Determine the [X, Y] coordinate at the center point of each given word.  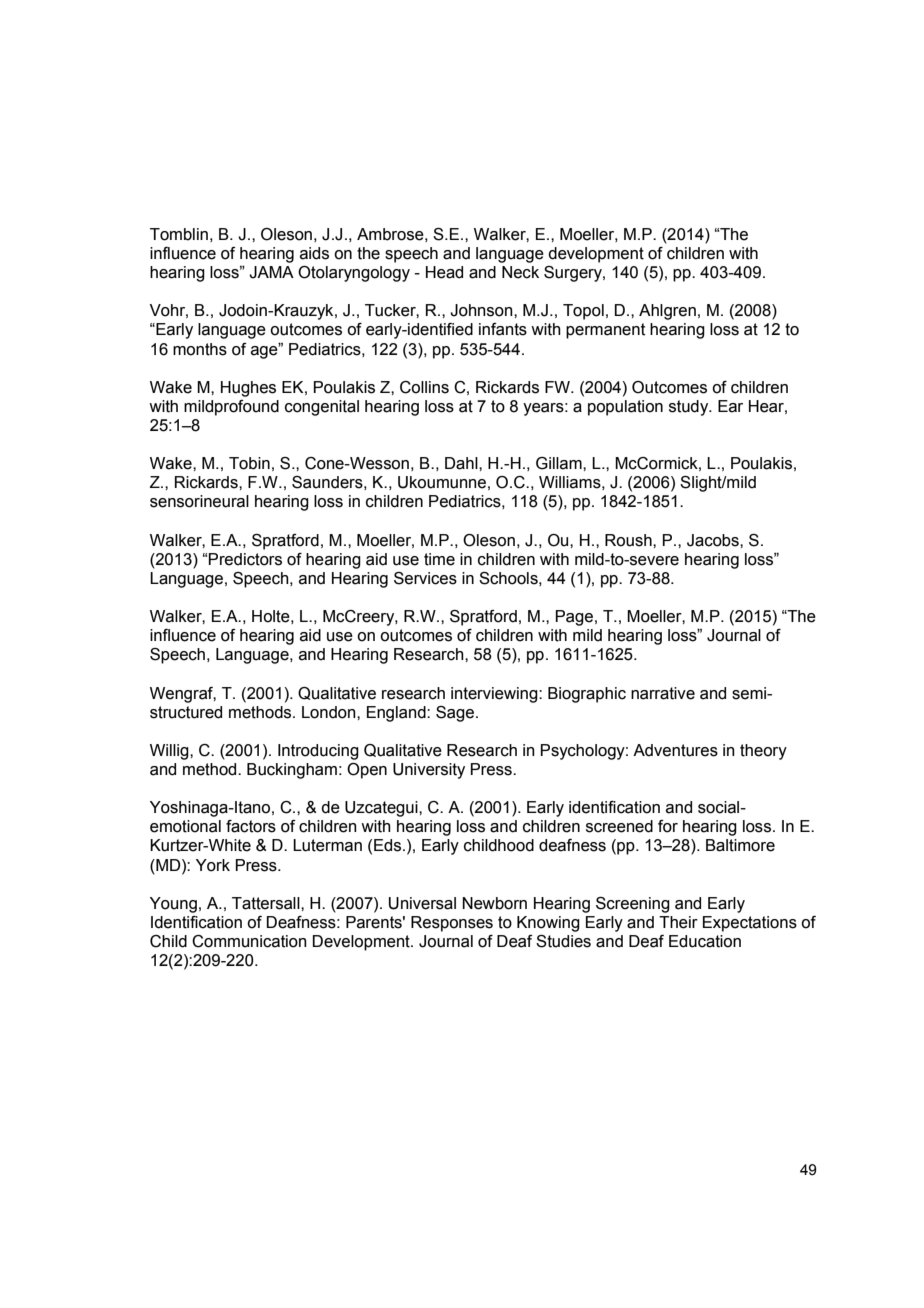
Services [425, 578]
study [690, 408]
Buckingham [292, 771]
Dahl [462, 463]
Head [444, 272]
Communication [249, 941]
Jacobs [714, 540]
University [429, 771]
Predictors [245, 559]
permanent [605, 331]
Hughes [248, 389]
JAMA [271, 272]
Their [678, 922]
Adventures [675, 750]
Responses [452, 924]
